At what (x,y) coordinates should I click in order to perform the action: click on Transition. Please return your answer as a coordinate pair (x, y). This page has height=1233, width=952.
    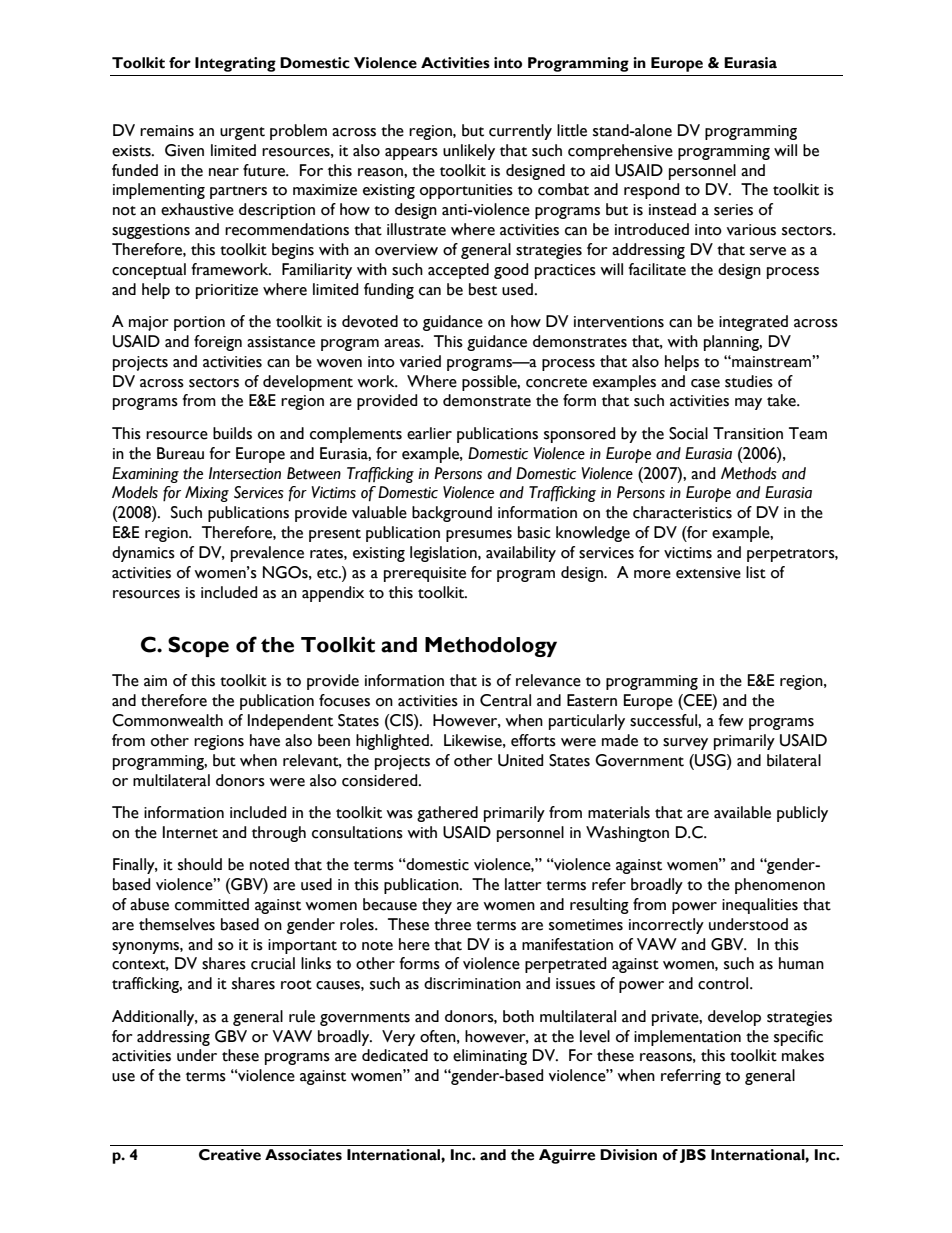
    Looking at the image, I should click on (748, 433).
